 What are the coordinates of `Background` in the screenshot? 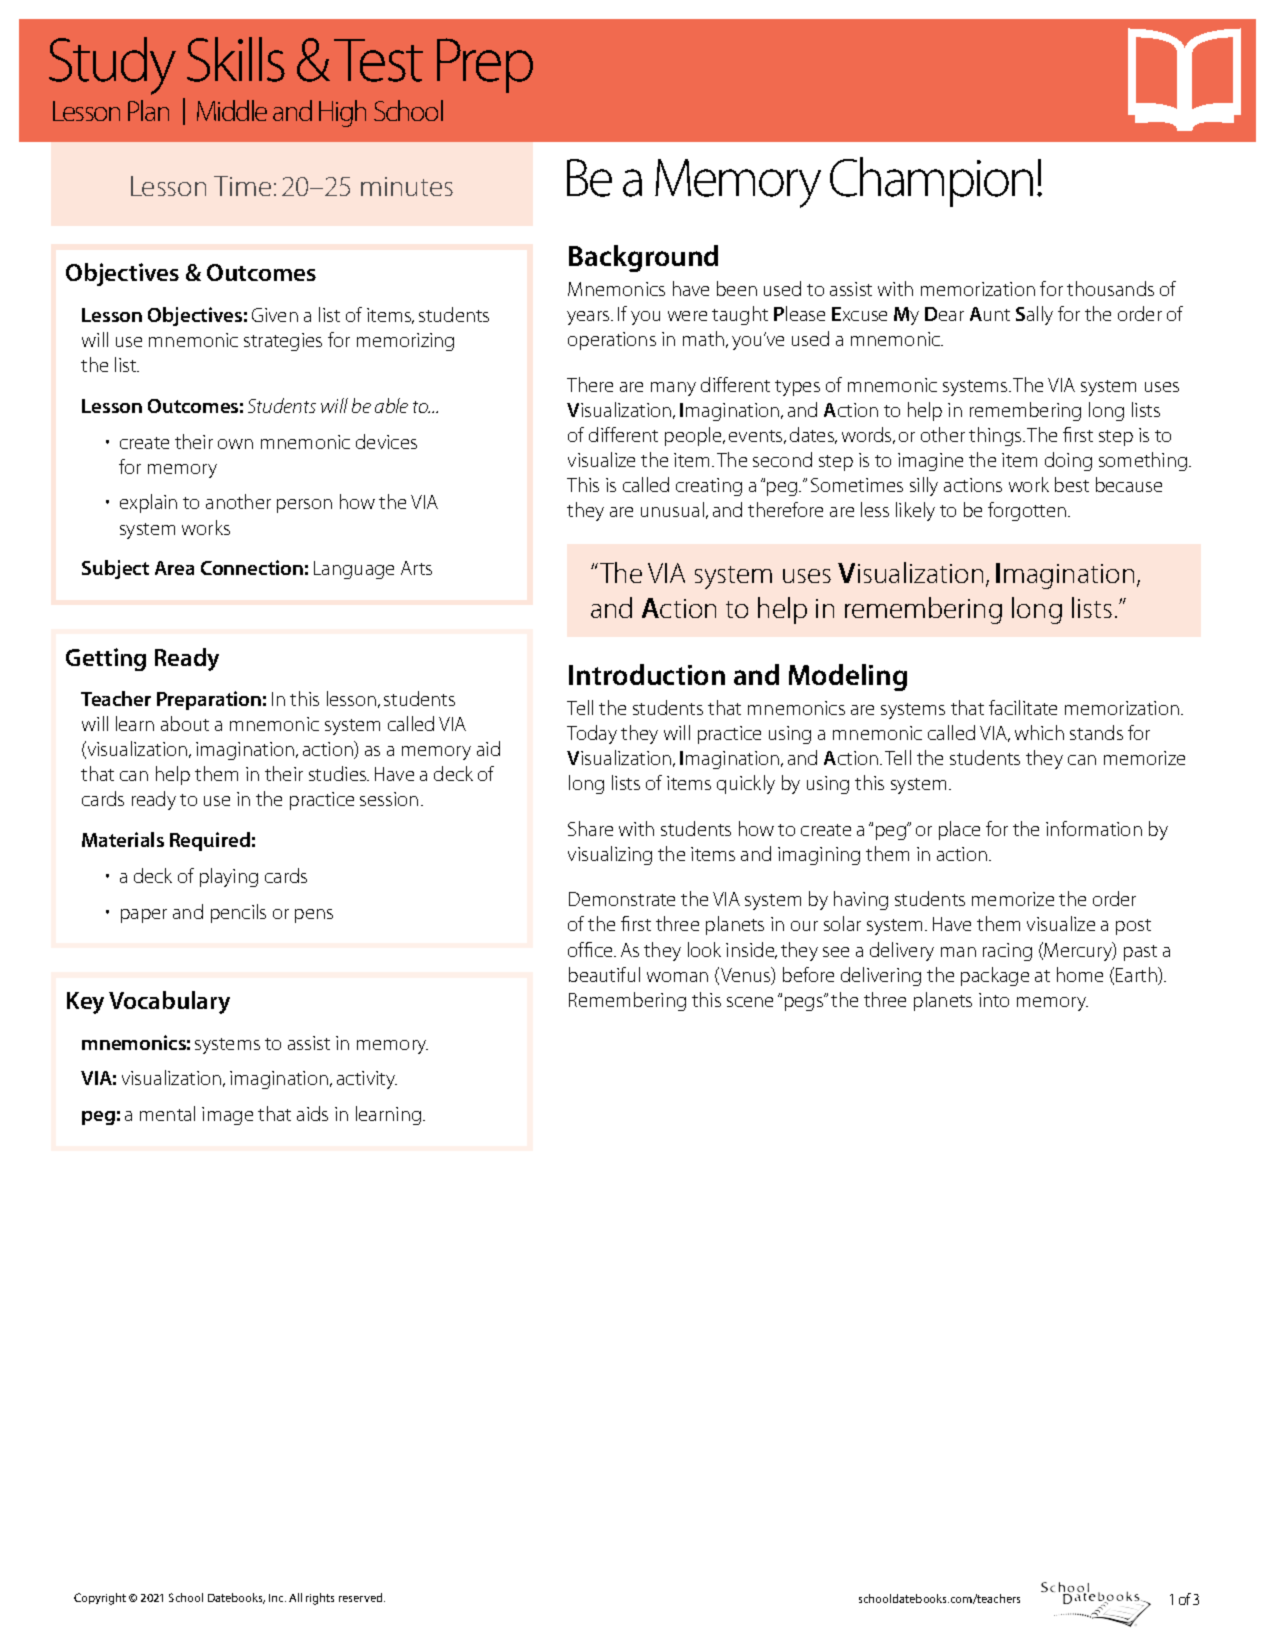 It's located at (643, 258).
